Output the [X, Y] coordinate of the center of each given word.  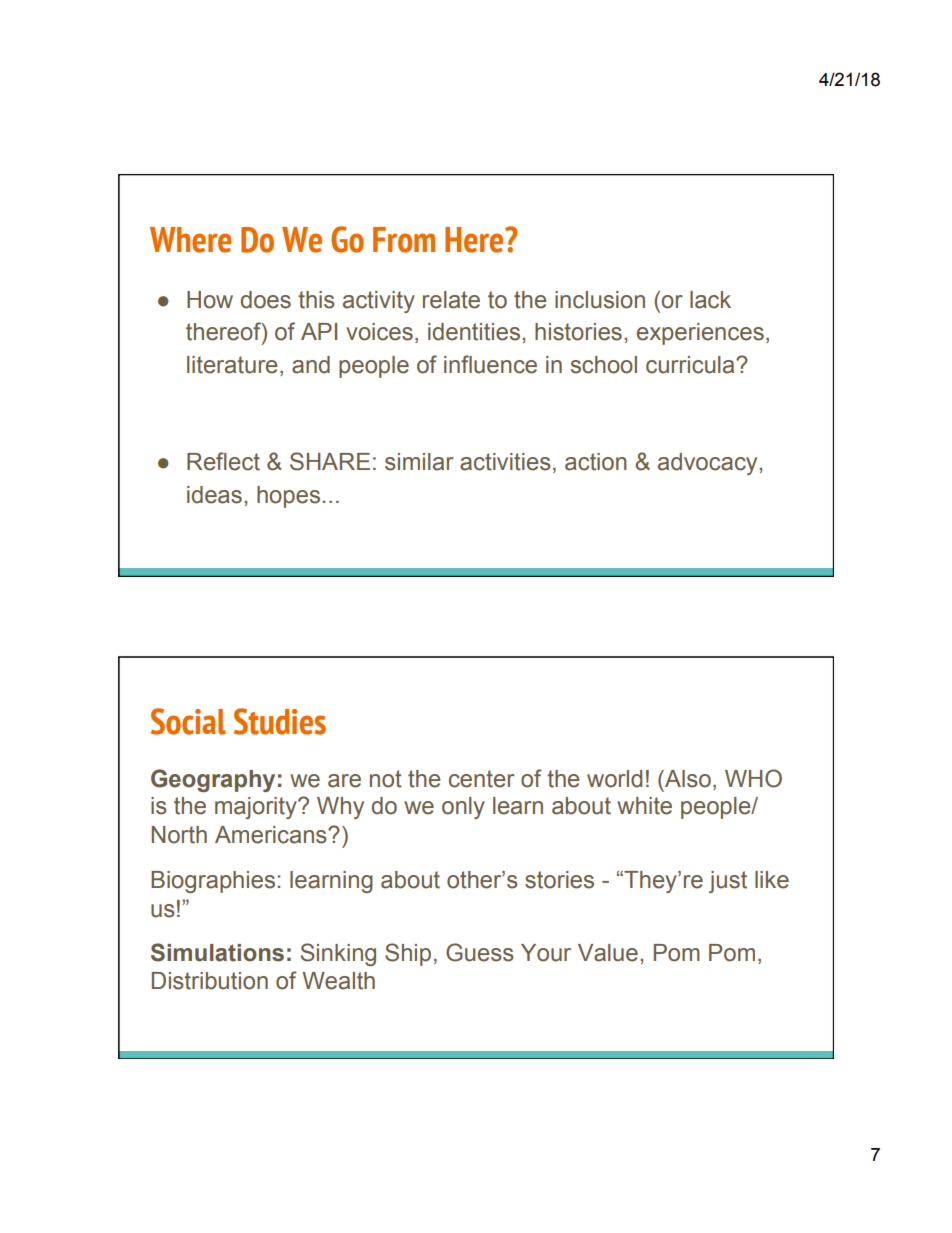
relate [451, 300]
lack [710, 300]
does [266, 300]
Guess [480, 952]
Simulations [217, 952]
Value [608, 953]
